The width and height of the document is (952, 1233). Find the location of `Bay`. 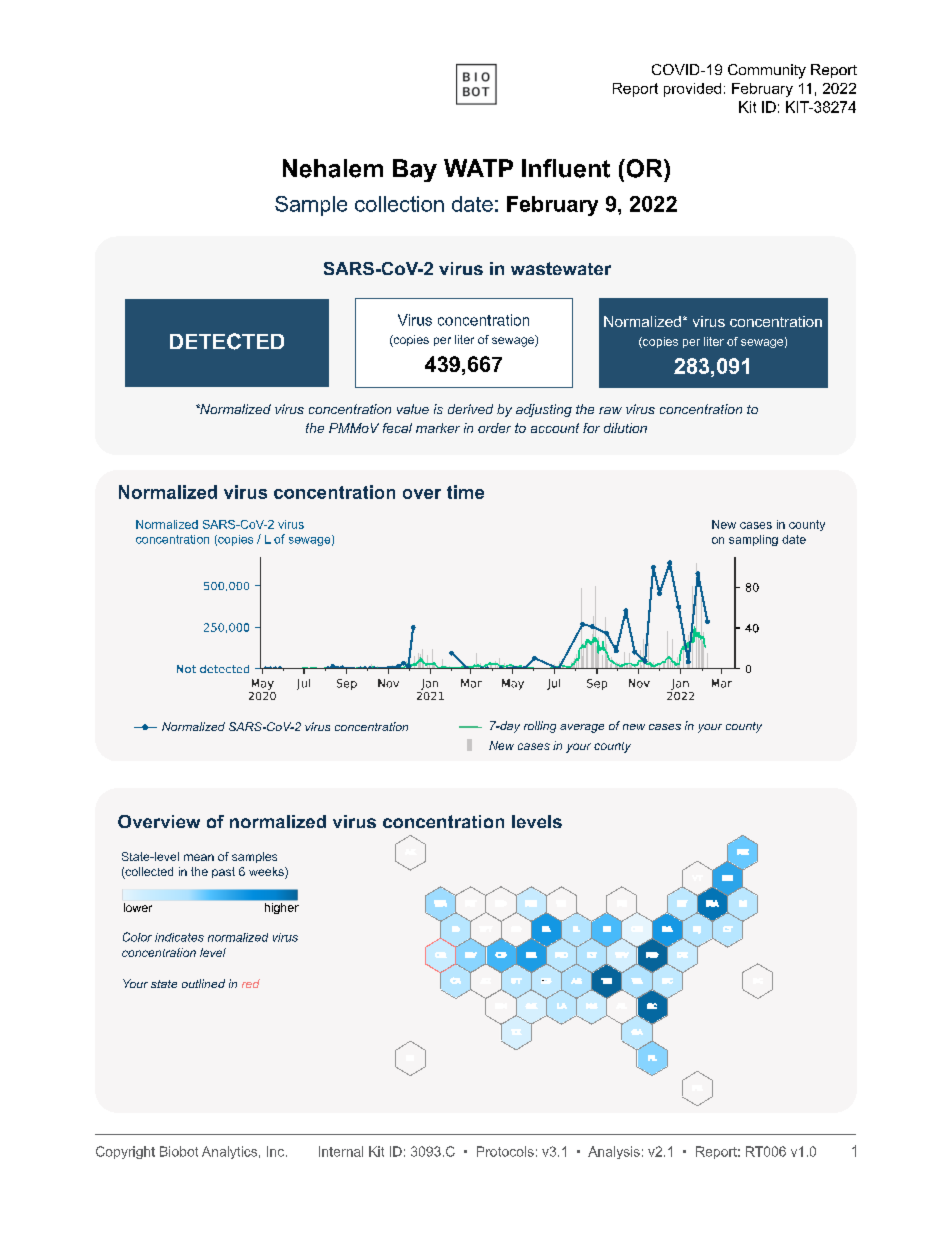

Bay is located at coordinates (415, 170).
